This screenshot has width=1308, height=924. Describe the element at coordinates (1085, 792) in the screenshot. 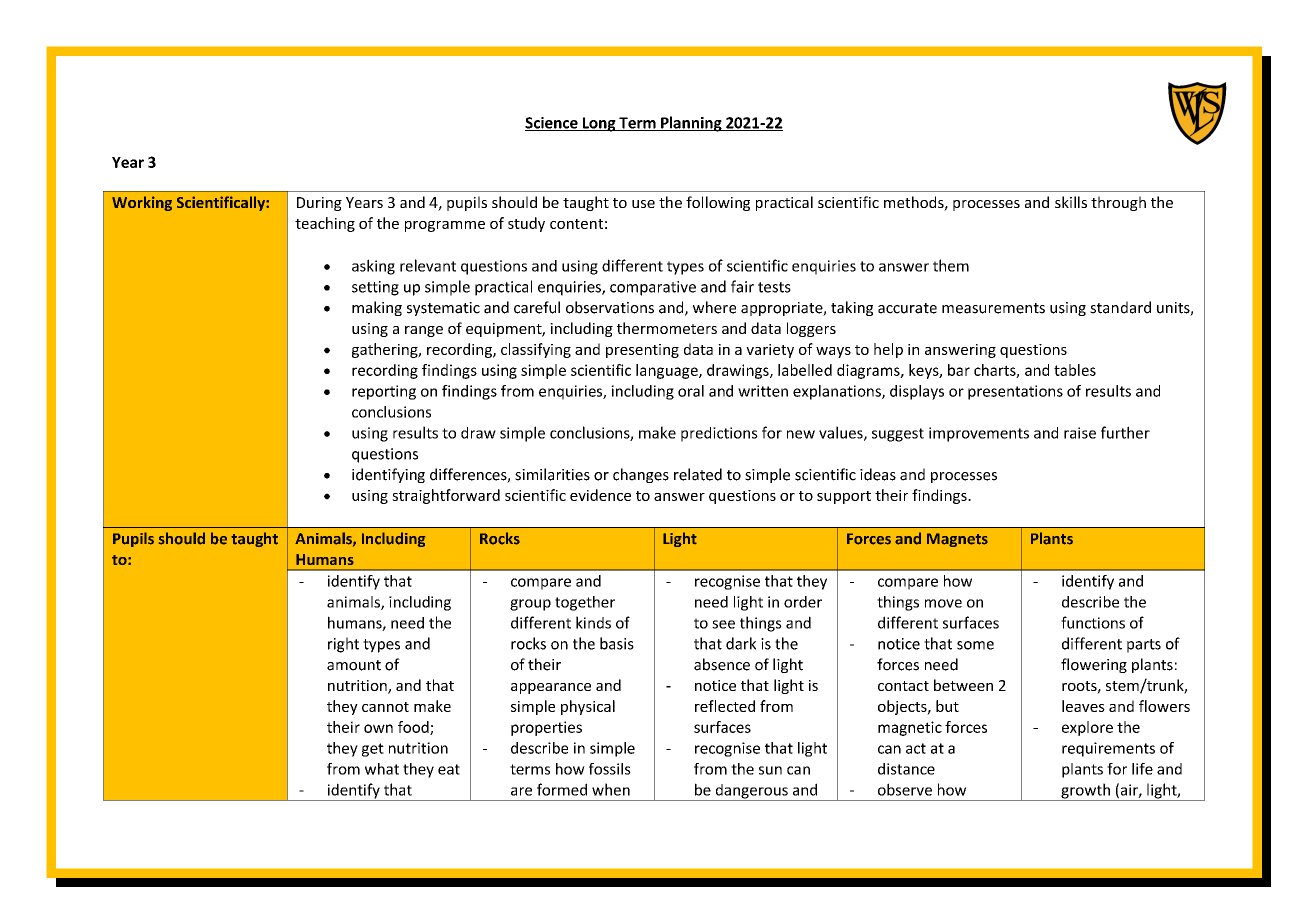

I see `growth` at that location.
